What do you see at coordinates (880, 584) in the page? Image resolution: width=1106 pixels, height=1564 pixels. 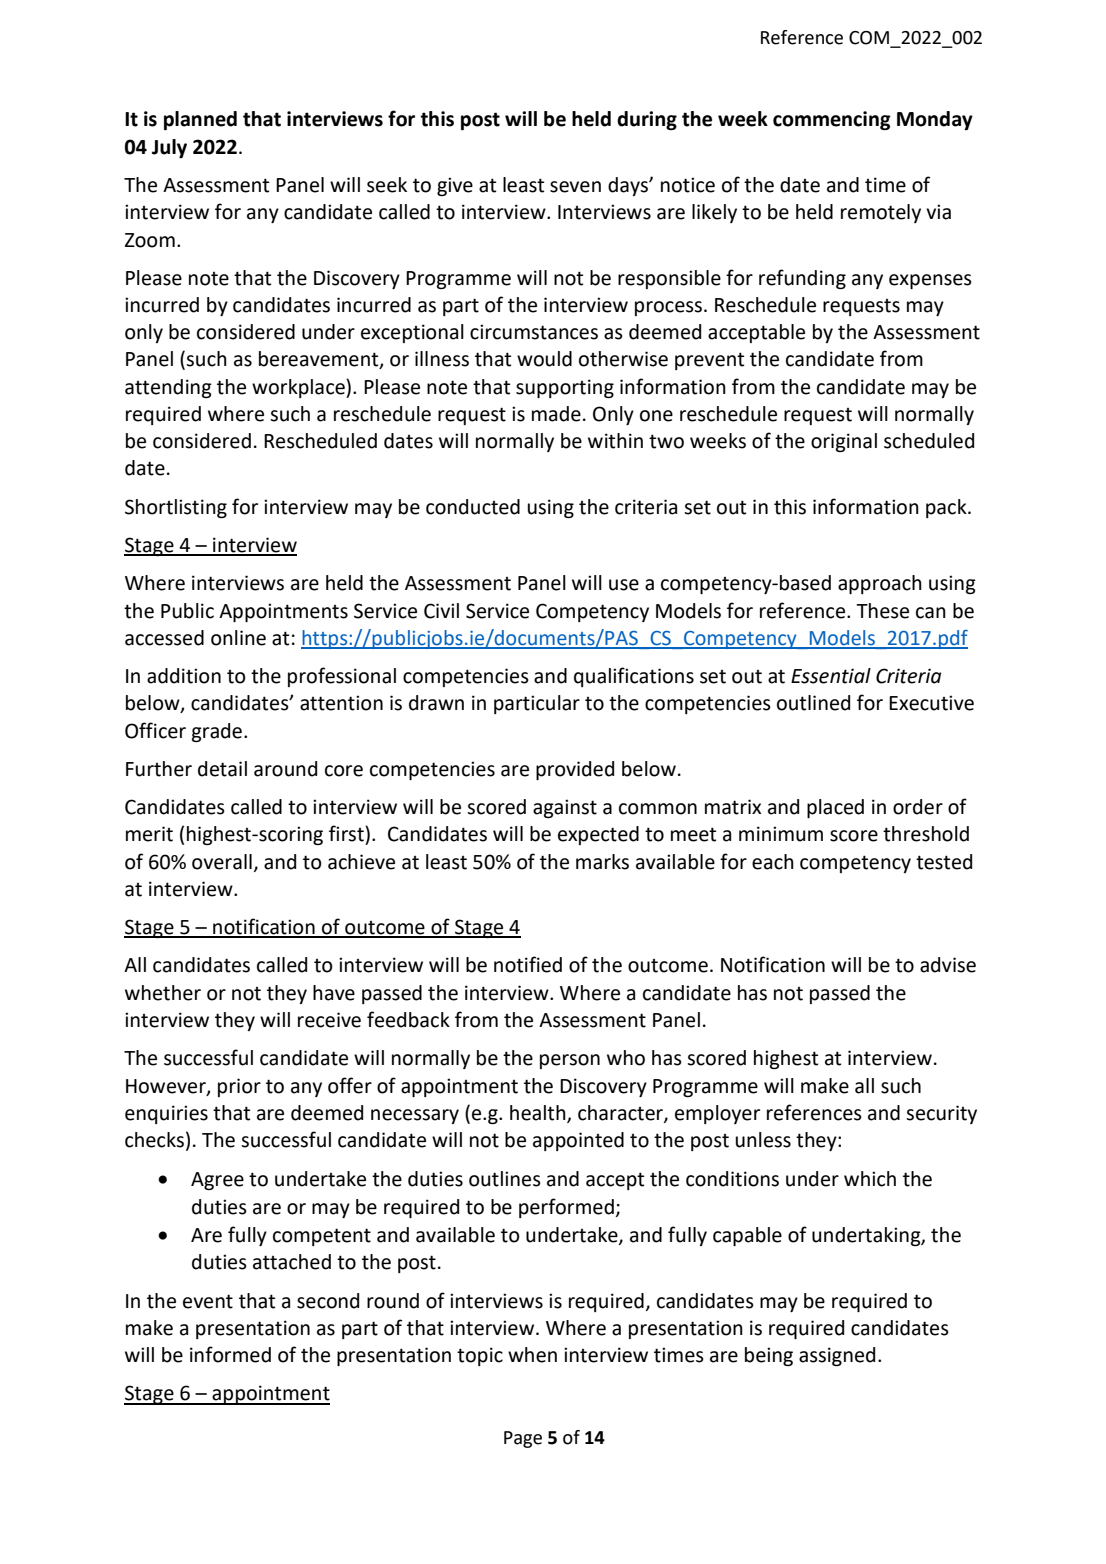 I see `approach` at bounding box center [880, 584].
